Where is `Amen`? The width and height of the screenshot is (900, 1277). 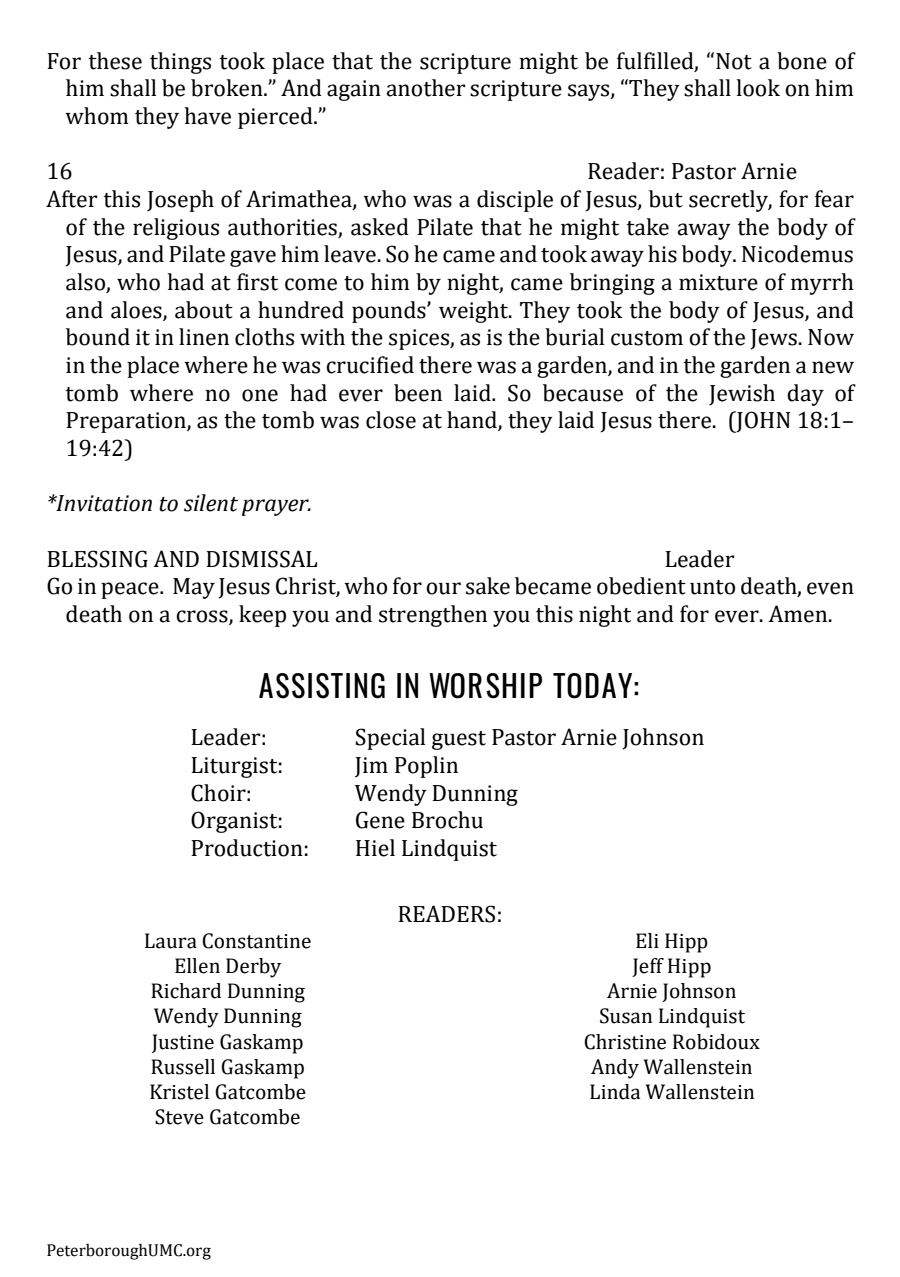
Amen is located at coordinates (799, 614).
